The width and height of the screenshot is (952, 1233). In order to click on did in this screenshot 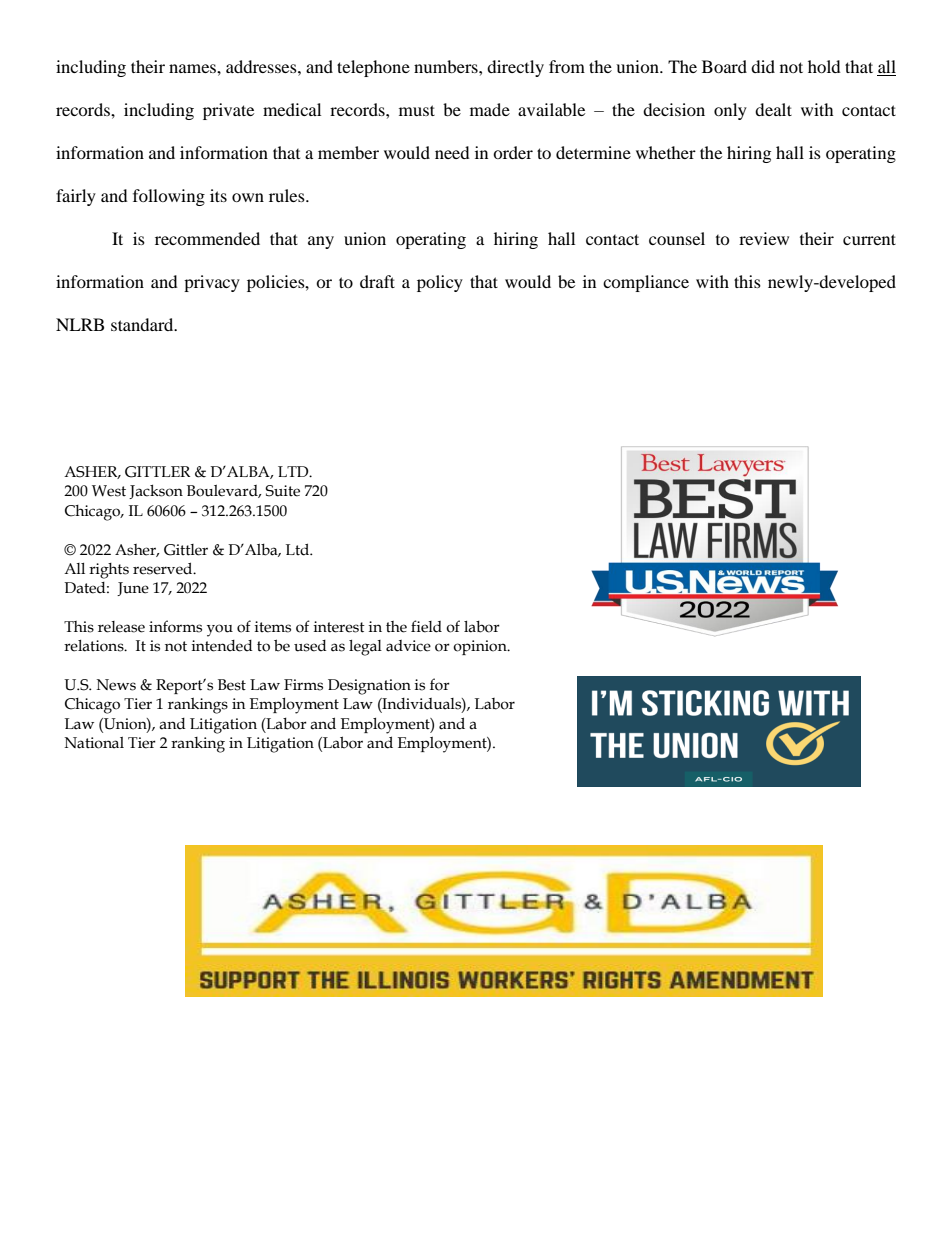, I will do `click(763, 66)`.
